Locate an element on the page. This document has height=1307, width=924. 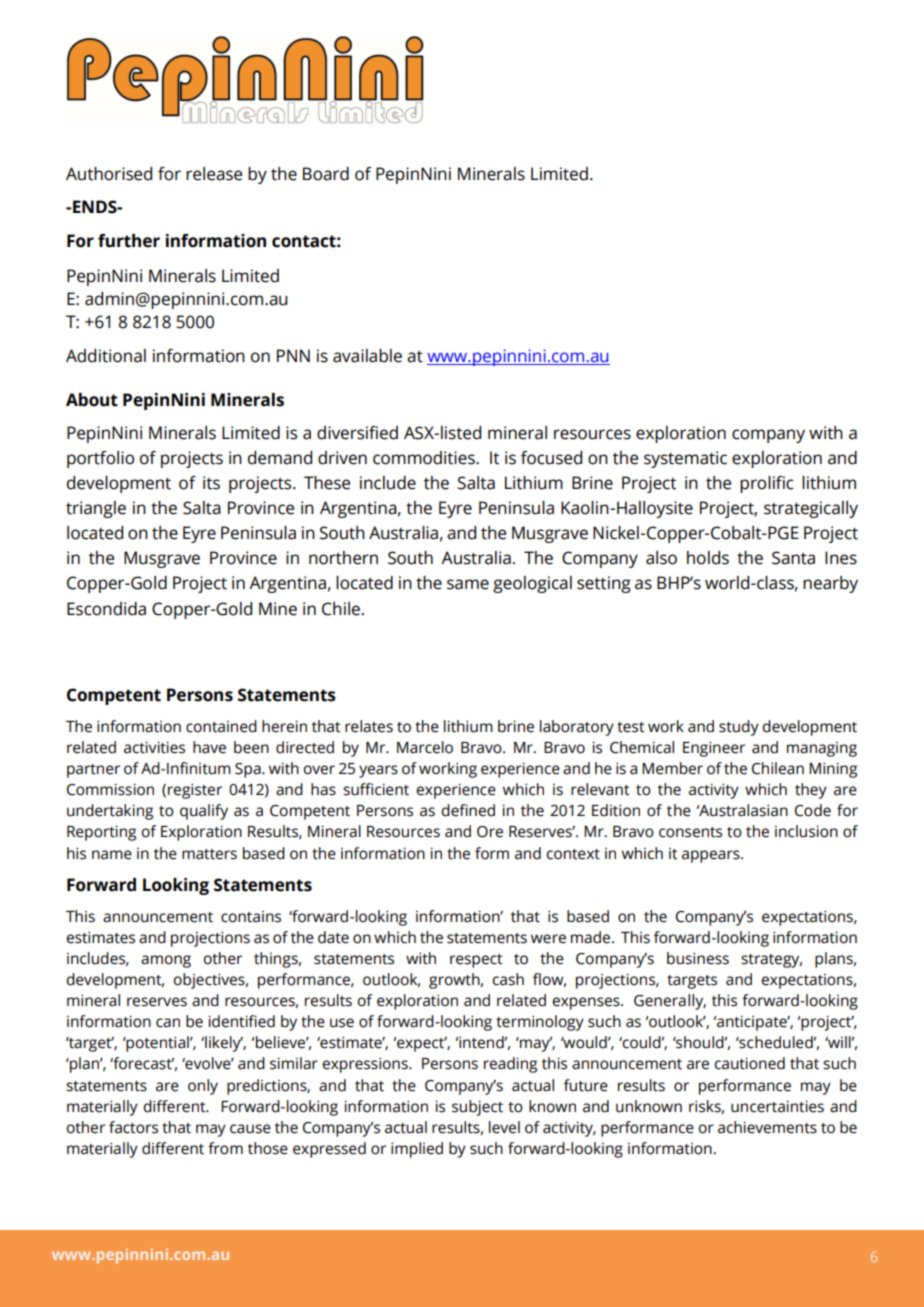
its is located at coordinates (211, 483).
